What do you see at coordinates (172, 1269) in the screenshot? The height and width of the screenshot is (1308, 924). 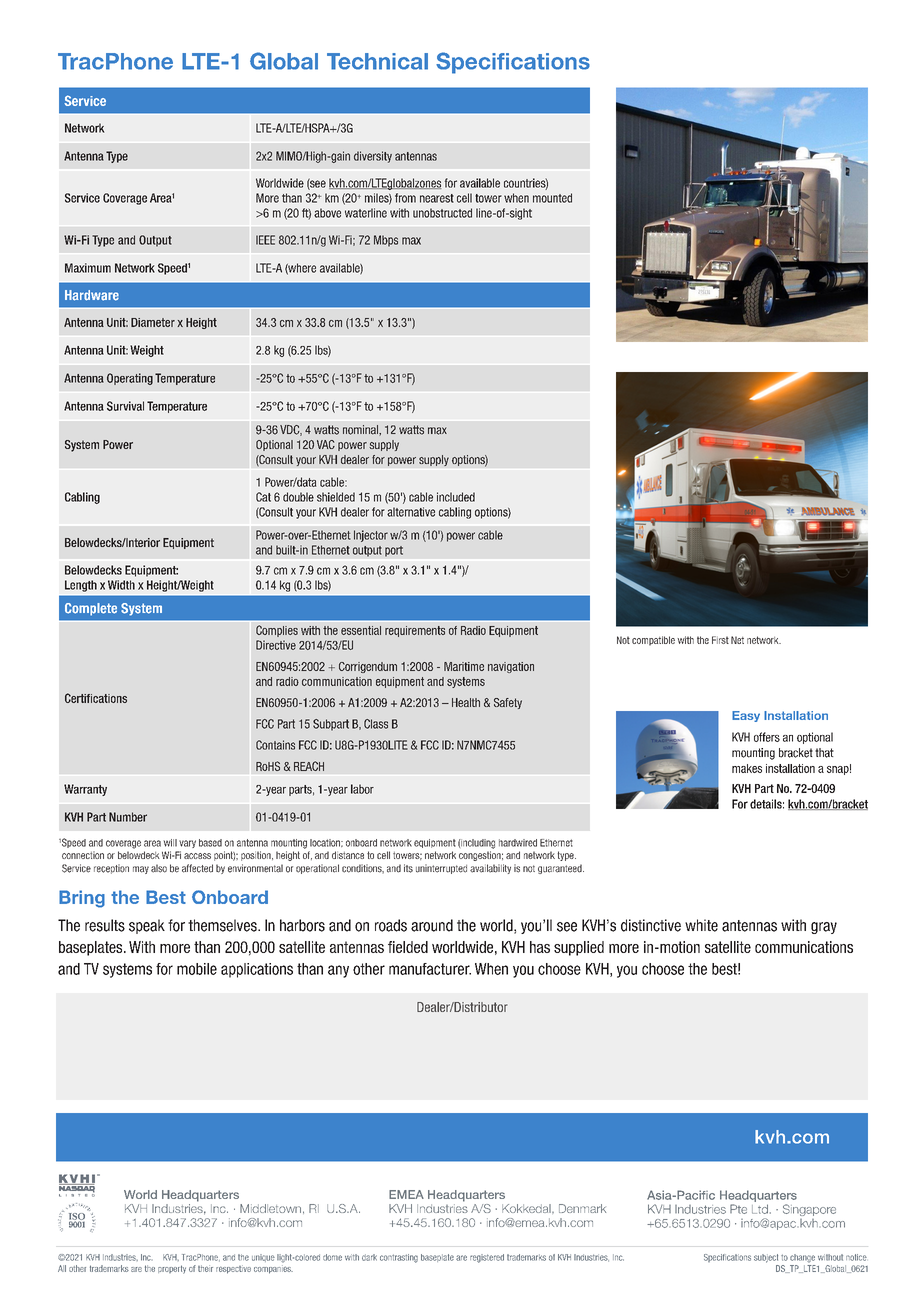 I see `property` at bounding box center [172, 1269].
